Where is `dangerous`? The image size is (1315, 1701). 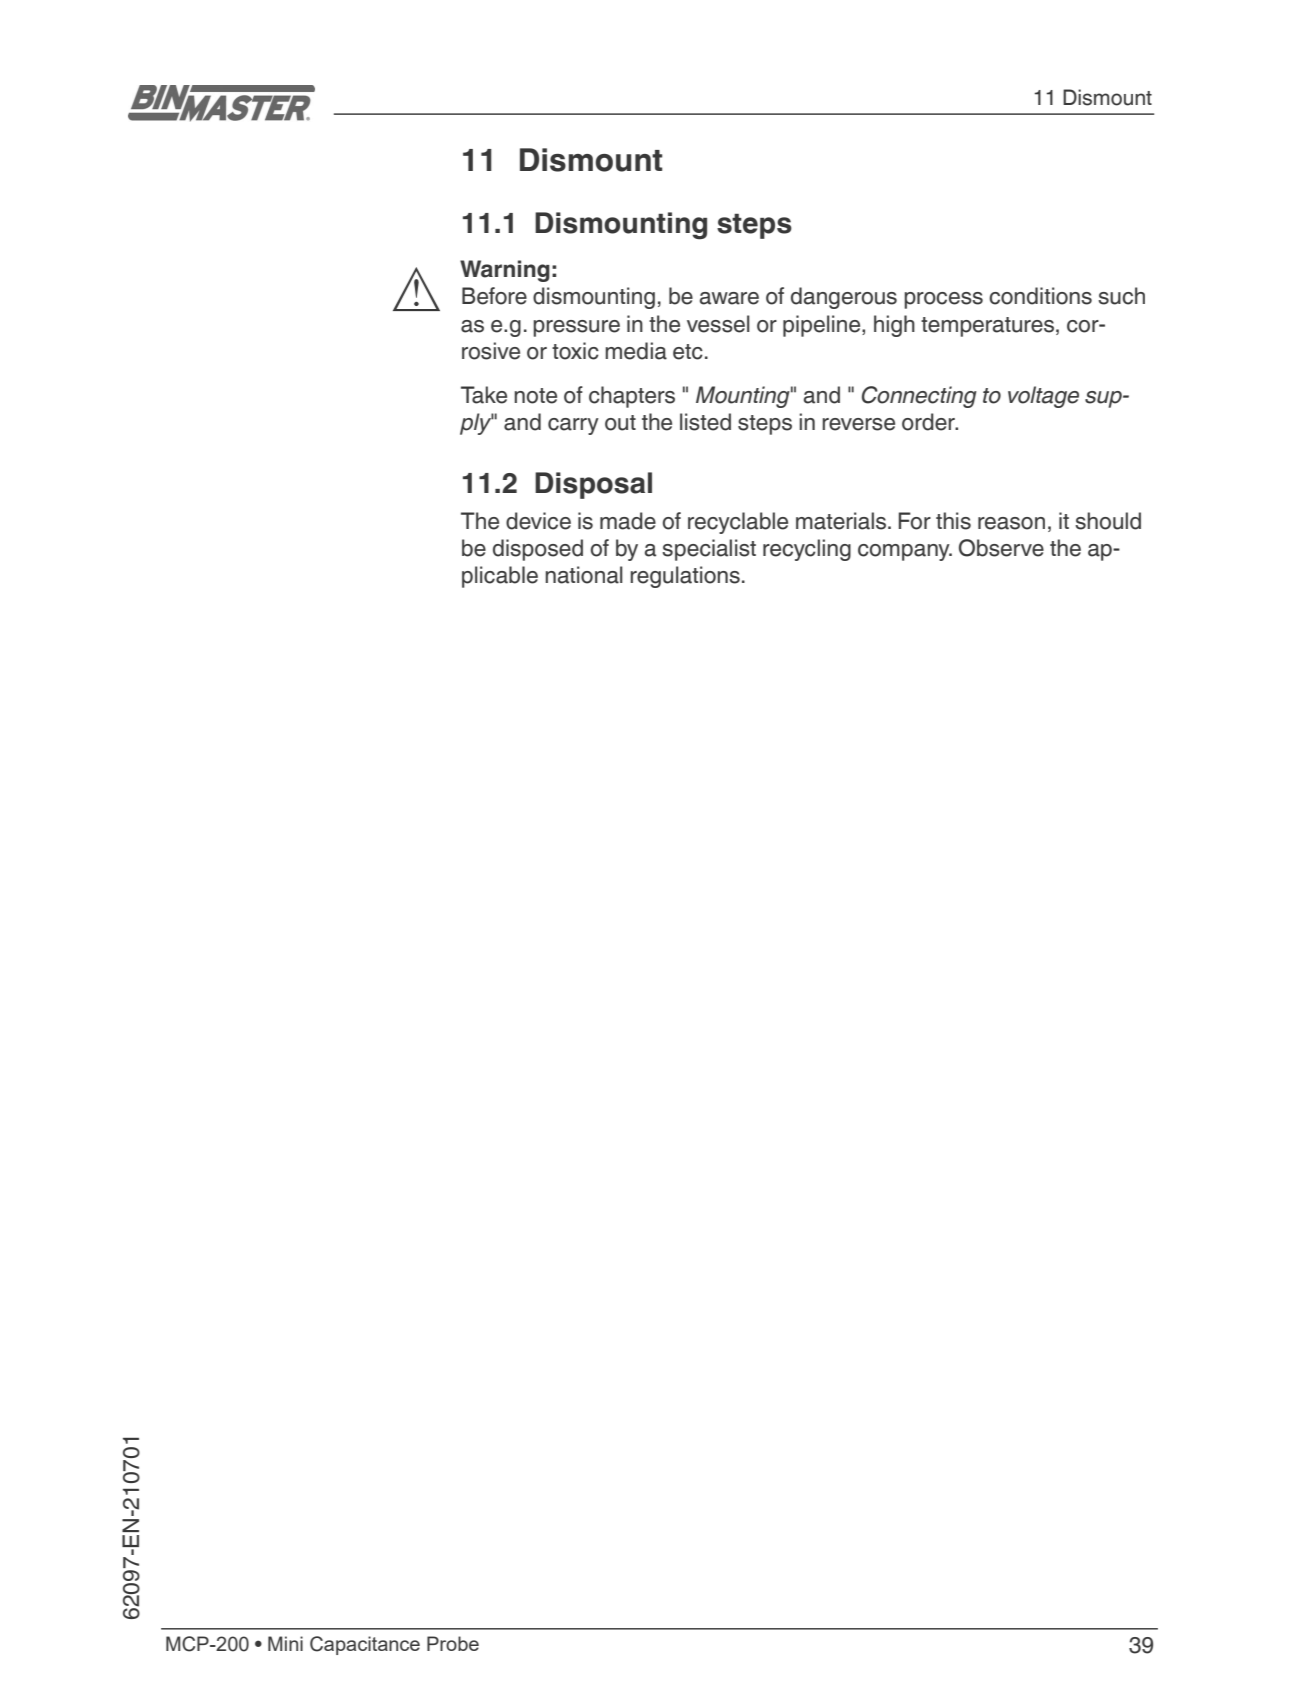
dangerous is located at coordinates (844, 298).
